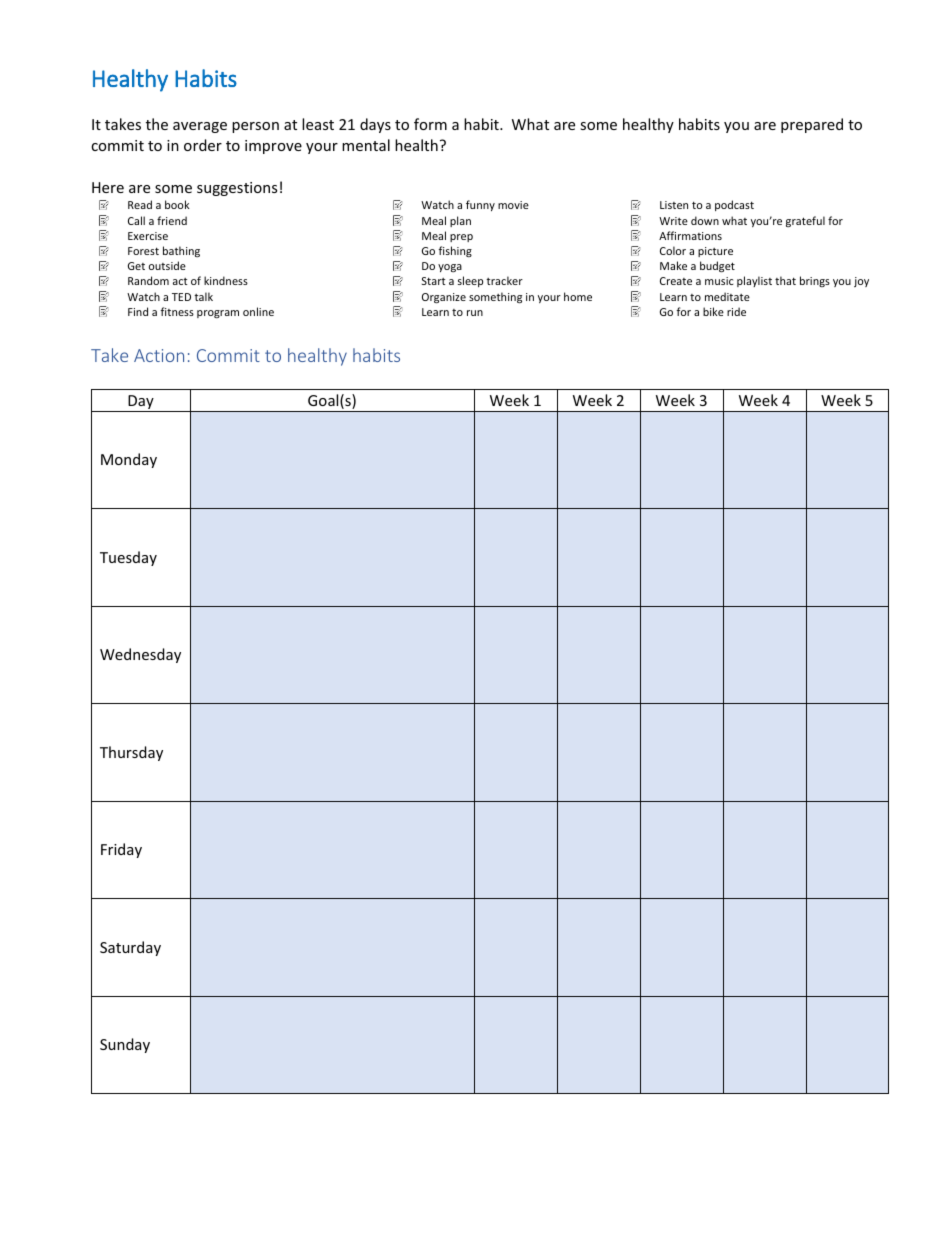 The image size is (952, 1233). What do you see at coordinates (129, 460) in the page?
I see `Monday` at bounding box center [129, 460].
